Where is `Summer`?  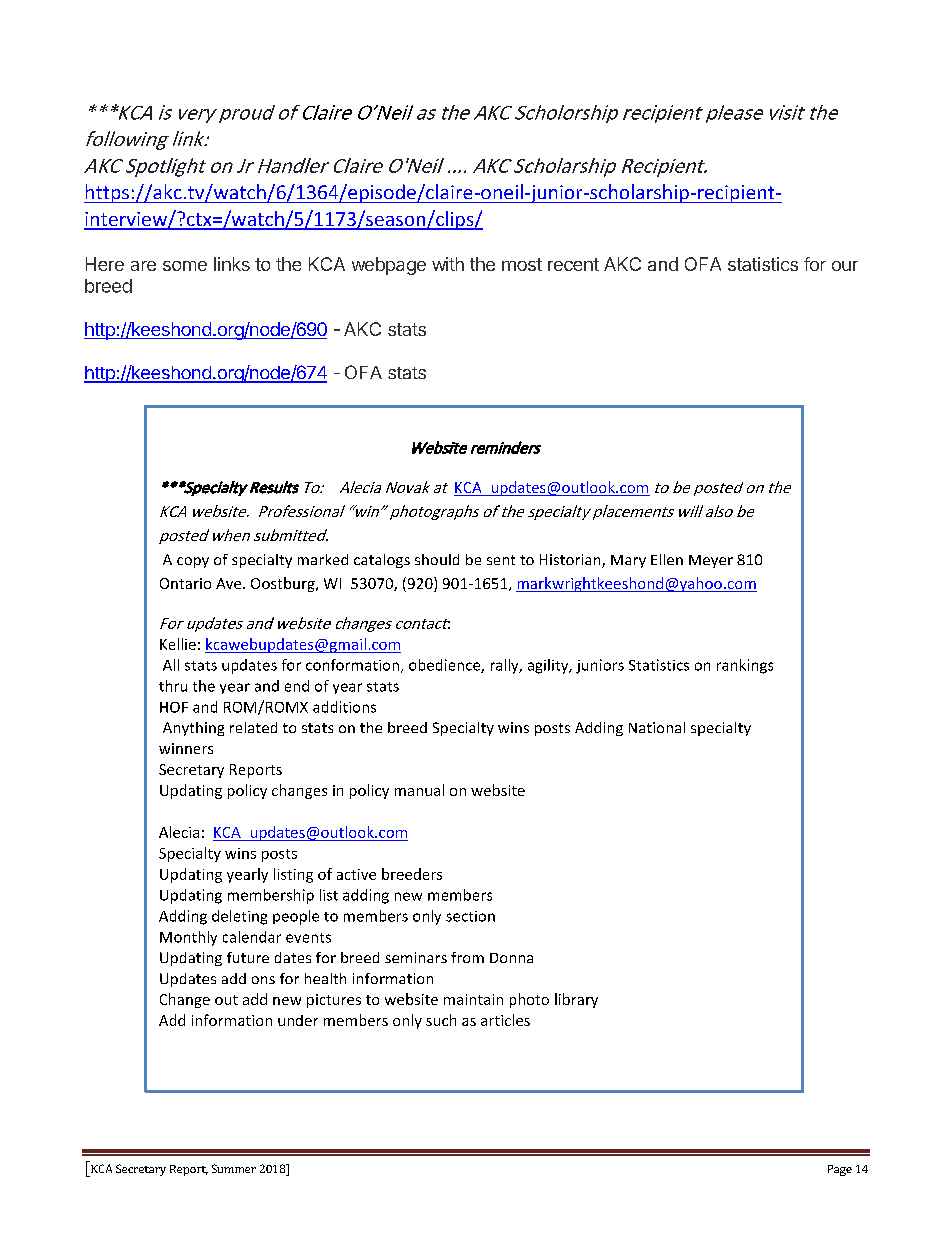
Summer is located at coordinates (234, 1168).
